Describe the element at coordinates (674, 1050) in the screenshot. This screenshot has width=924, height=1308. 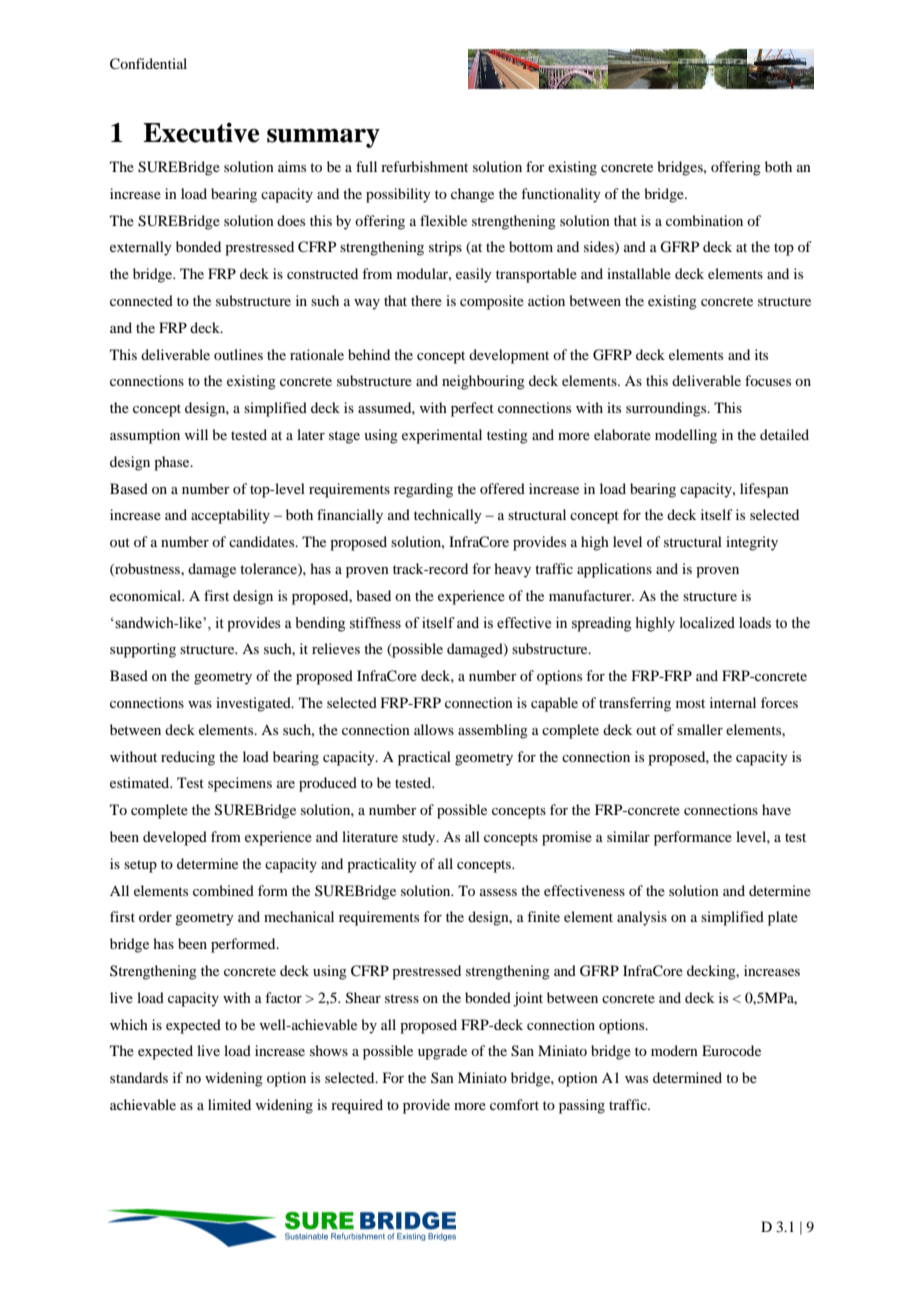
I see `modern` at that location.
